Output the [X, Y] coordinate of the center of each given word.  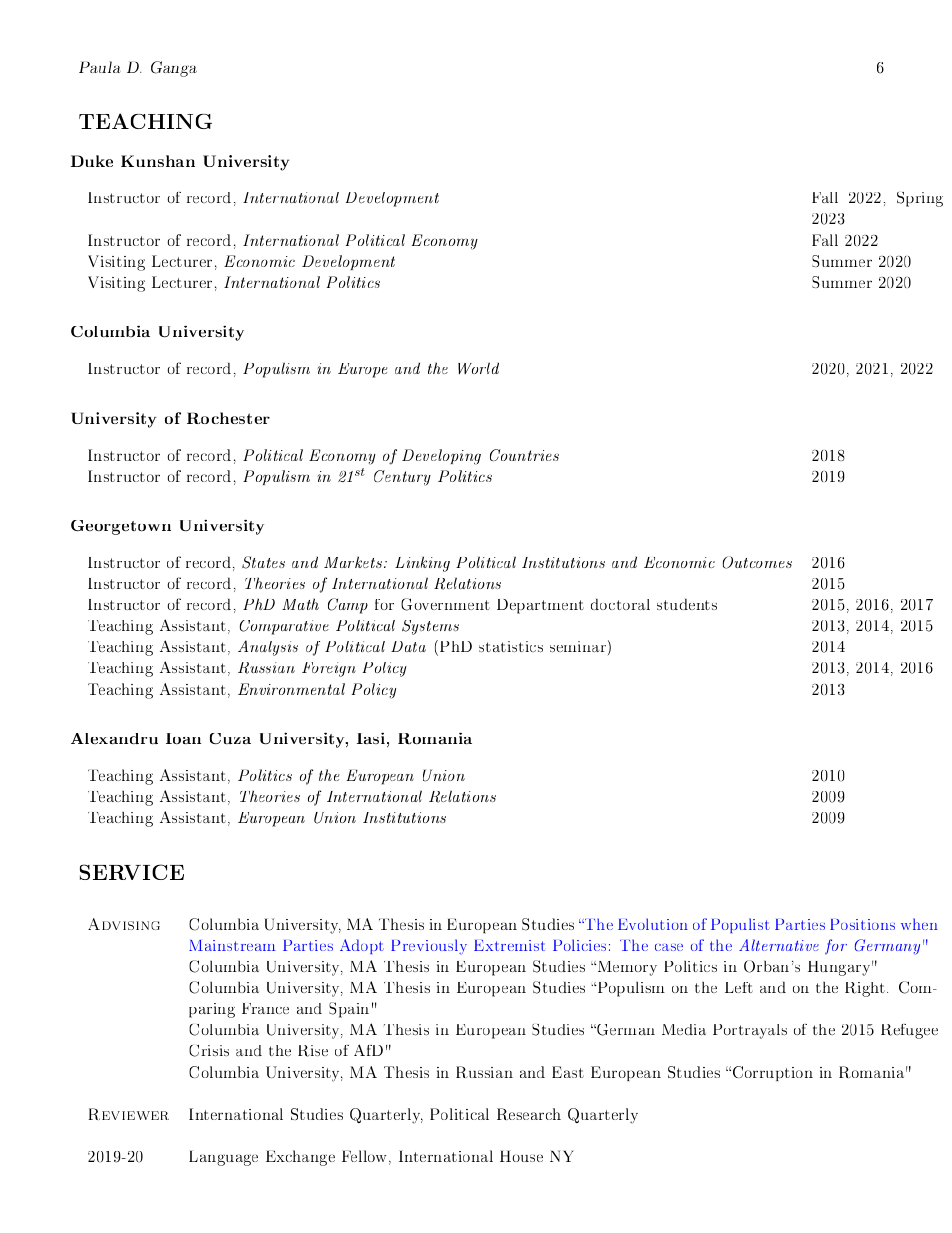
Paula [100, 67]
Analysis [268, 648]
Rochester [228, 418]
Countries [524, 455]
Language [223, 1158]
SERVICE [132, 872]
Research [529, 1114]
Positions [862, 924]
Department [540, 606]
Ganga [174, 69]
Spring [920, 199]
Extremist [509, 945]
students [687, 604]
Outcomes [757, 562]
